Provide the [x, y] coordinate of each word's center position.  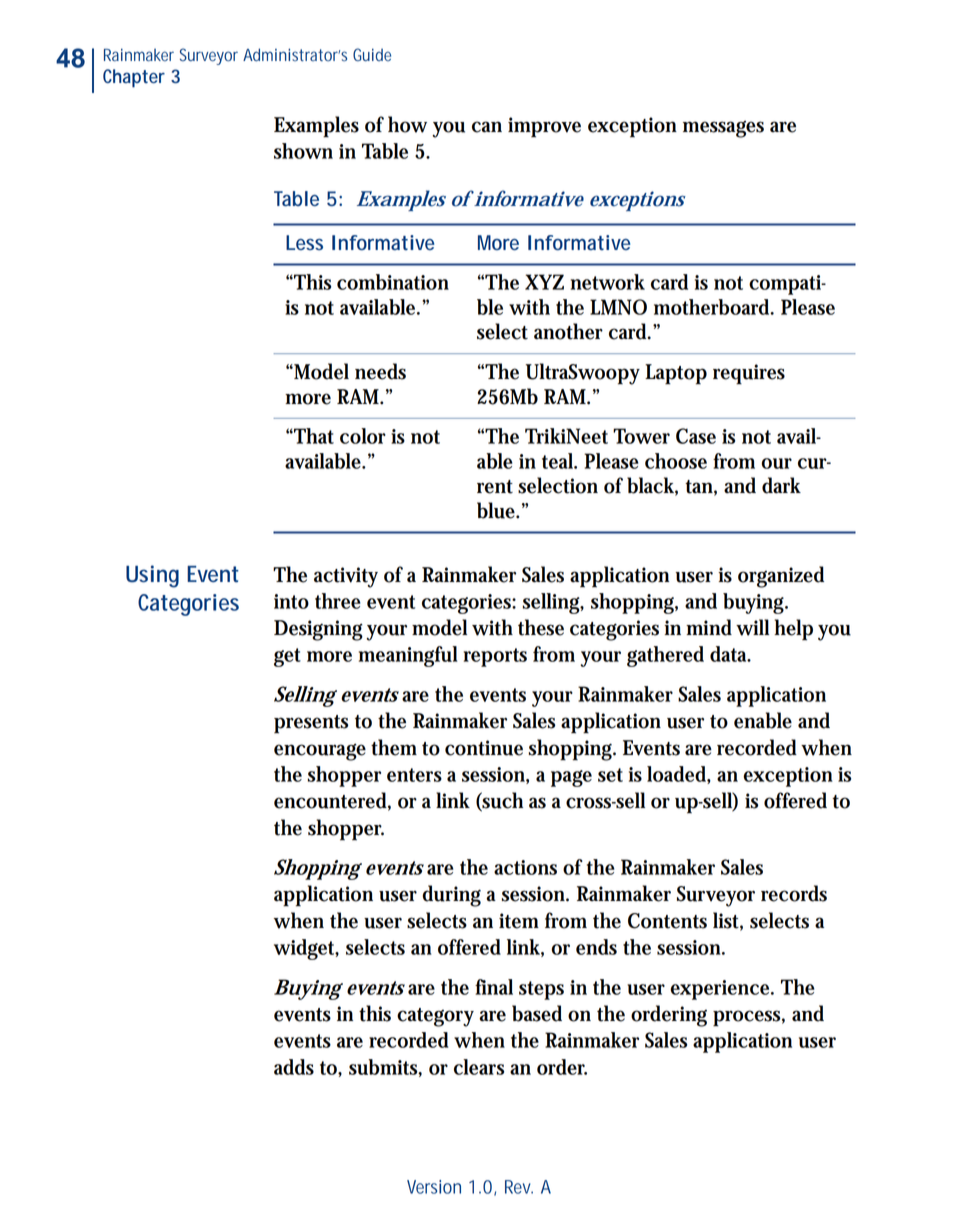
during [452, 896]
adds [294, 1067]
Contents [667, 921]
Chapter [134, 78]
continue [484, 748]
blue [496, 510]
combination [393, 282]
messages [723, 129]
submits [384, 1067]
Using [152, 576]
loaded [676, 774]
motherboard [712, 307]
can [487, 127]
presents [311, 724]
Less [304, 242]
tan [699, 487]
